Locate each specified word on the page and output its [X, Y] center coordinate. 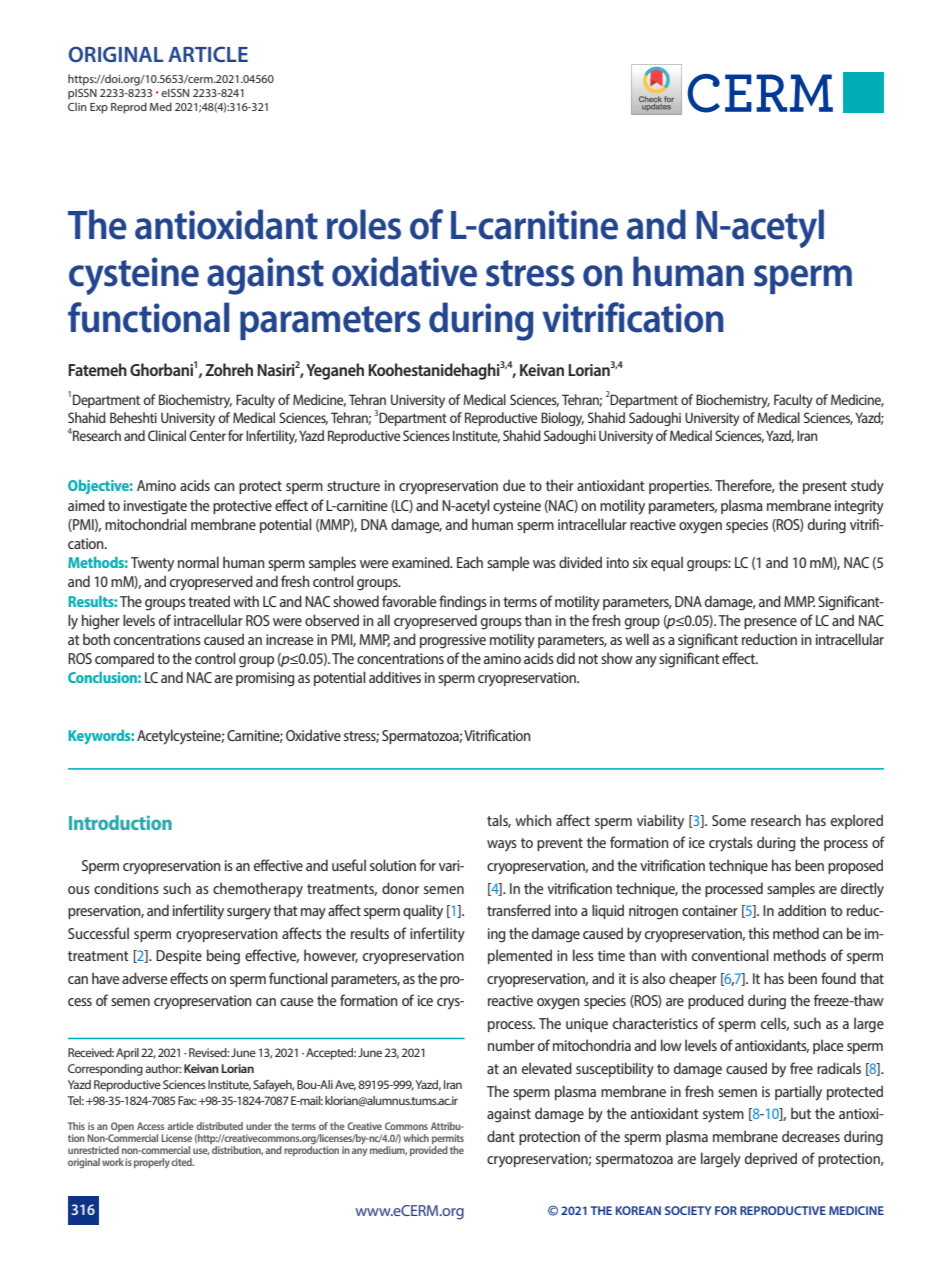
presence [770, 623]
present [825, 487]
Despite [179, 957]
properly [152, 1163]
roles [364, 224]
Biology [562, 419]
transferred [519, 910]
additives [395, 677]
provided [429, 1149]
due [514, 485]
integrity [859, 507]
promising [265, 679]
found [838, 978]
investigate [155, 507]
